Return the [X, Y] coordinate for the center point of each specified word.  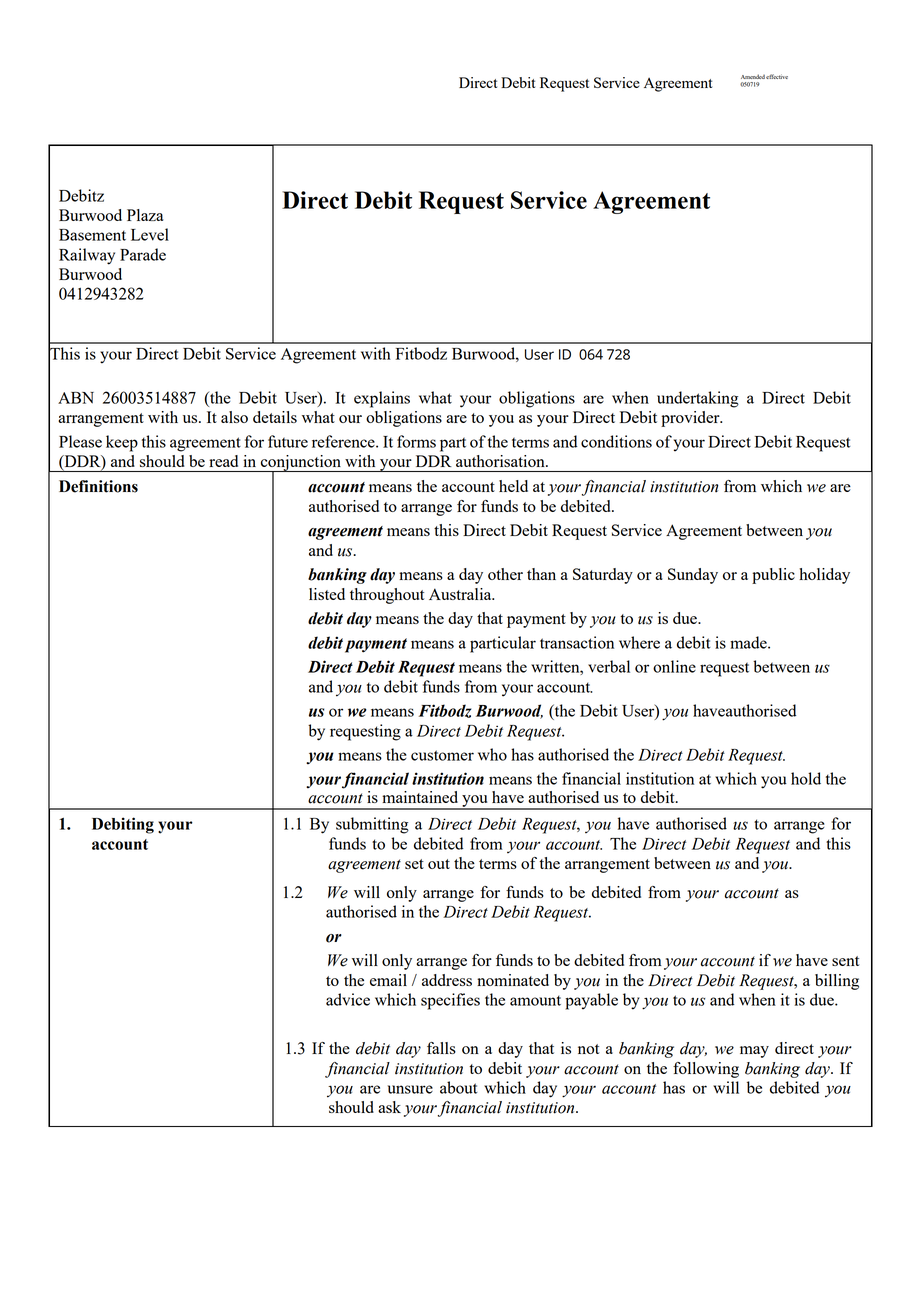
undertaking [698, 399]
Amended [753, 76]
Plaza [145, 215]
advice [348, 999]
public [773, 576]
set [414, 864]
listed [327, 594]
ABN [76, 398]
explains [382, 399]
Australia [461, 594]
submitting [372, 825]
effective [777, 76]
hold [806, 778]
